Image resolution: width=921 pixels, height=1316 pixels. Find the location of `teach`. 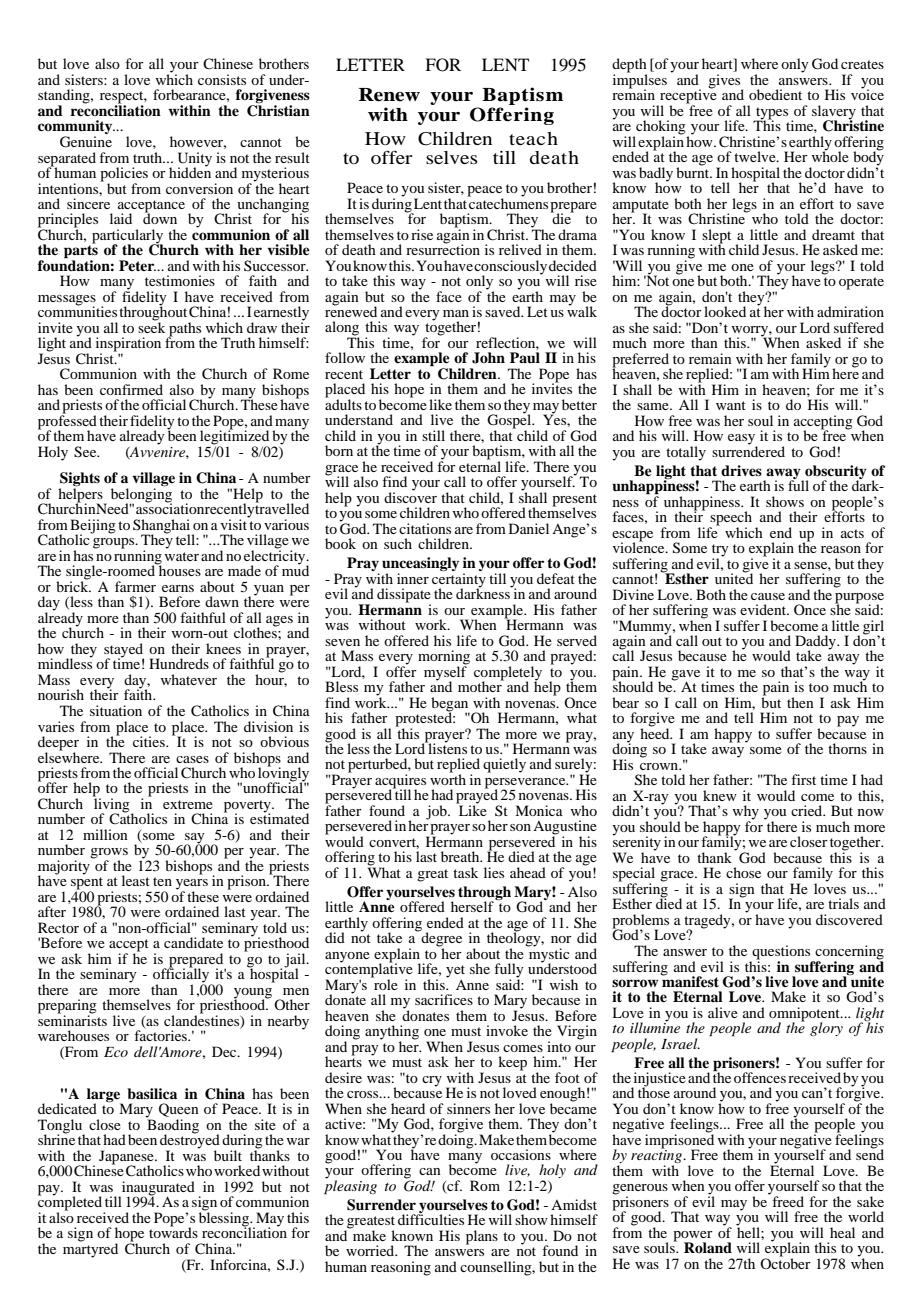

teach is located at coordinates (533, 138).
